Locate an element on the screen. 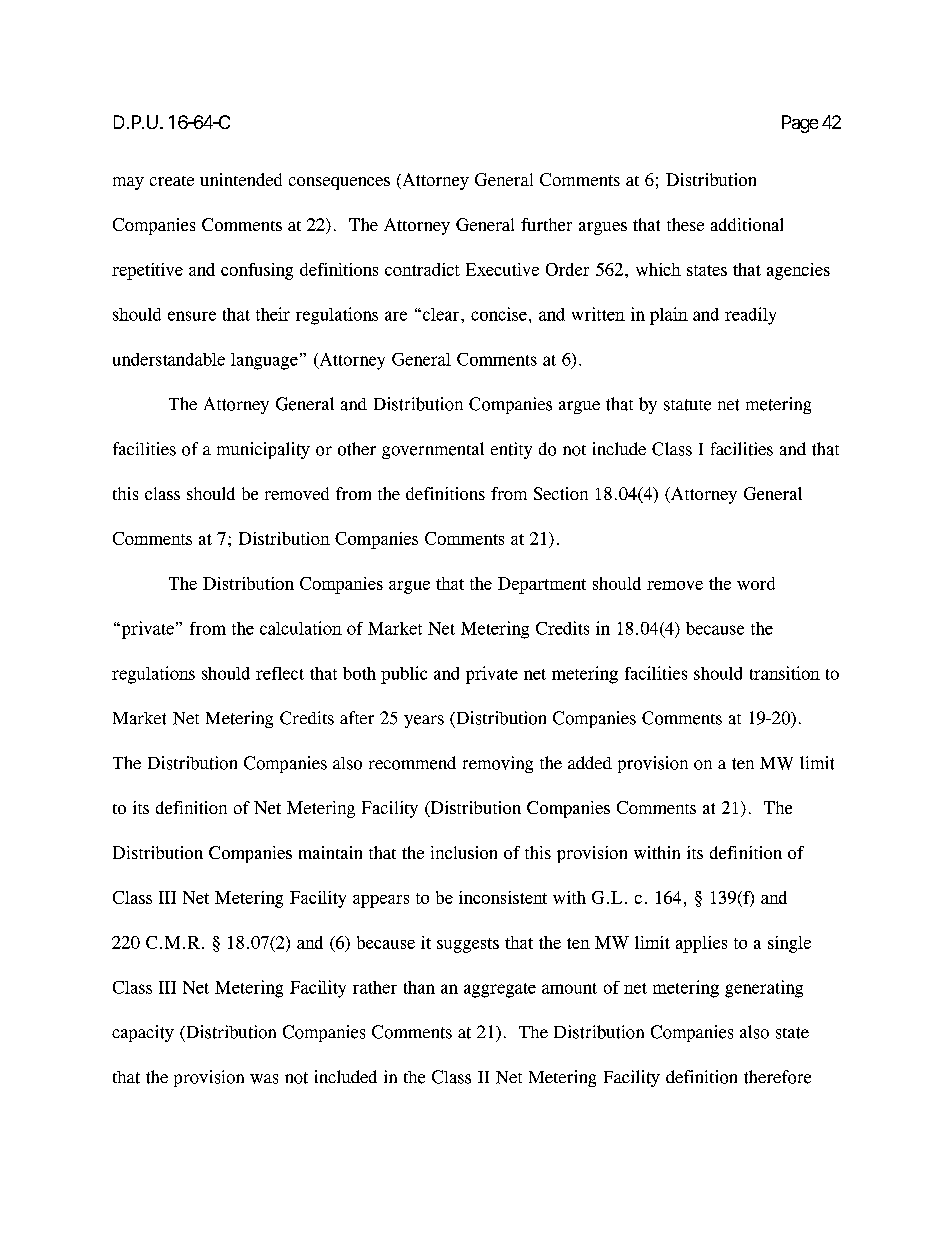  was is located at coordinates (264, 1079).
